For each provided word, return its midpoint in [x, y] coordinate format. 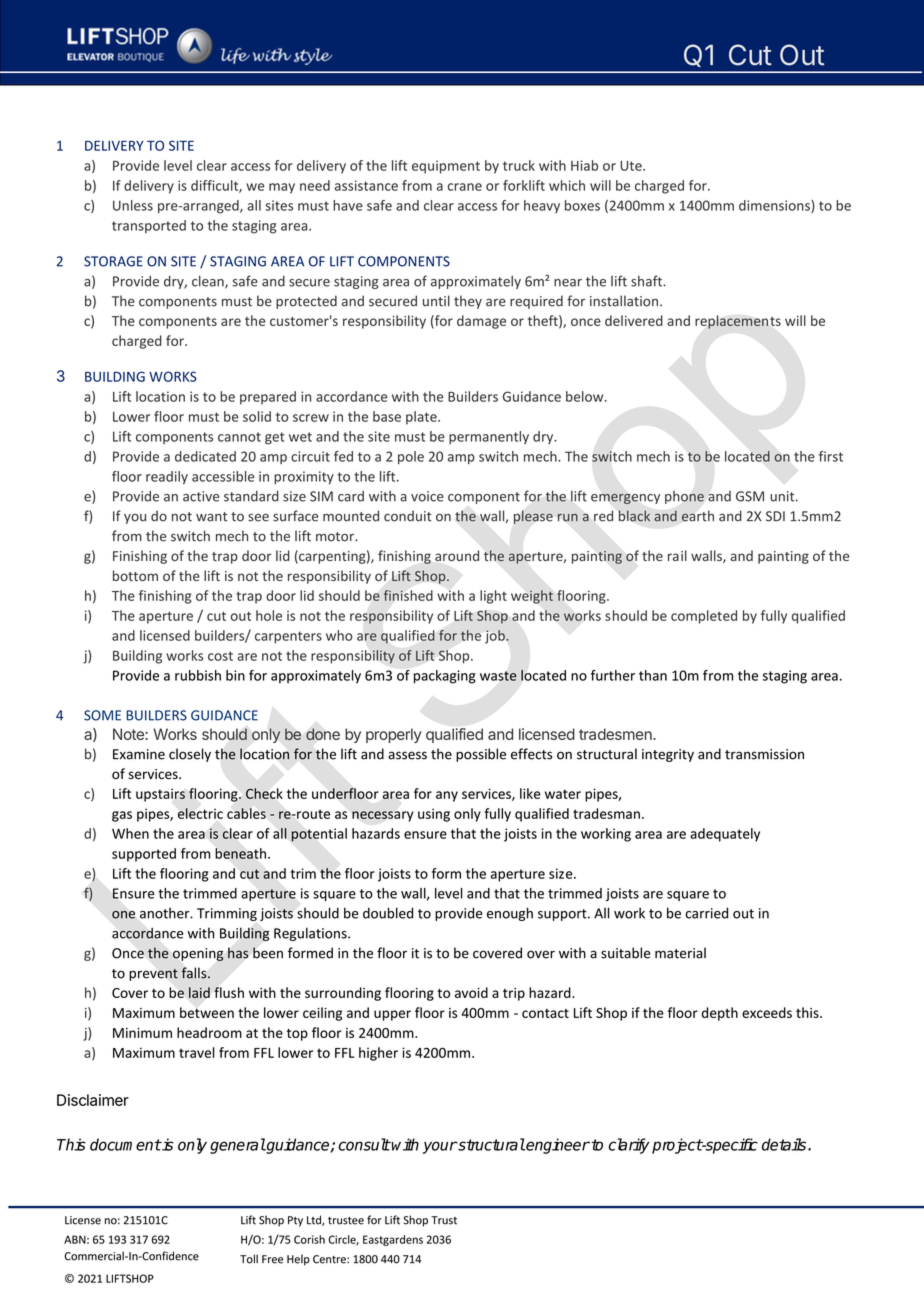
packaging [445, 677]
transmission [764, 754]
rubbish [198, 675]
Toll [249, 1259]
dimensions [775, 206]
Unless [133, 205]
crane [465, 187]
